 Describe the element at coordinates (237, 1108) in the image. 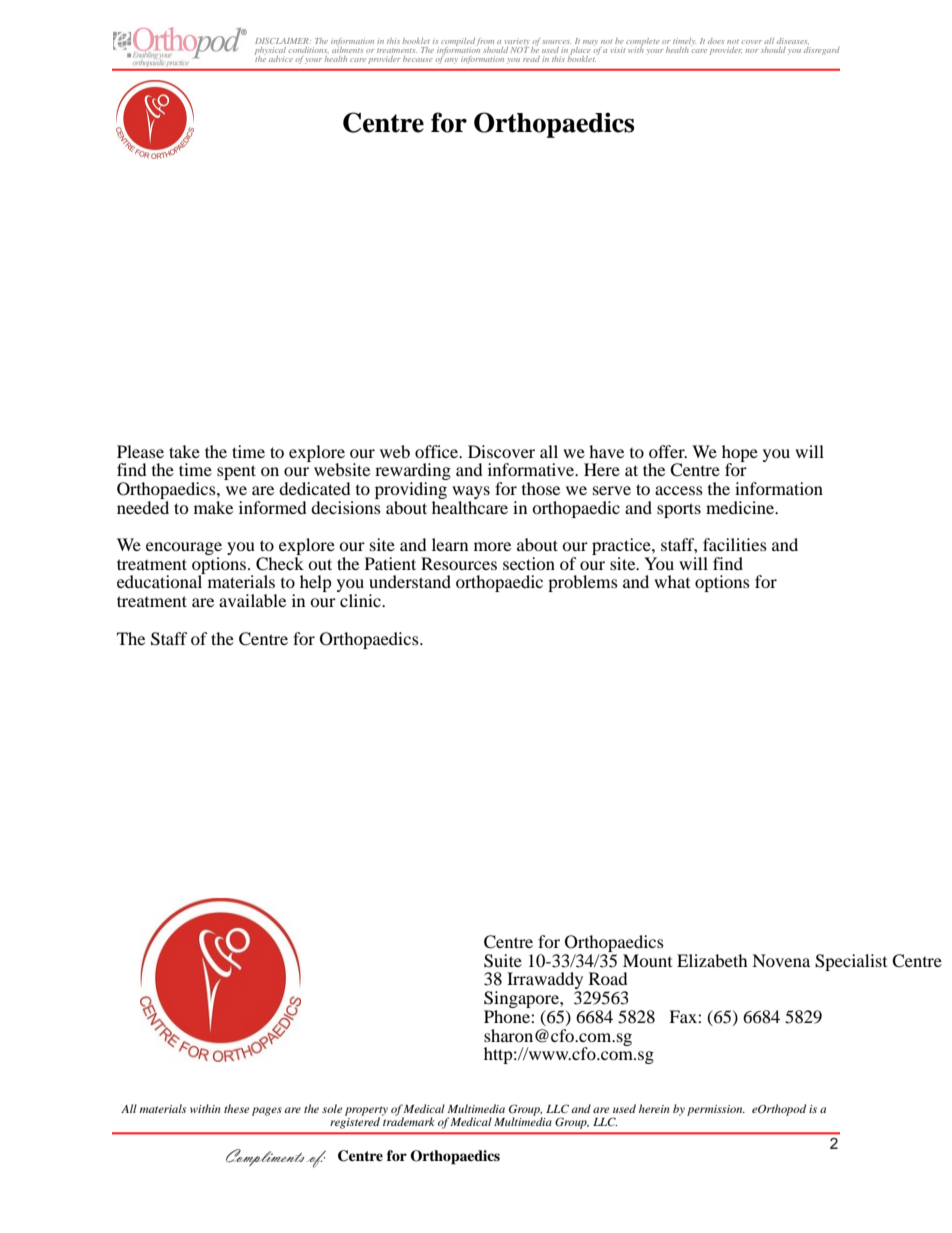

I see `these` at that location.
